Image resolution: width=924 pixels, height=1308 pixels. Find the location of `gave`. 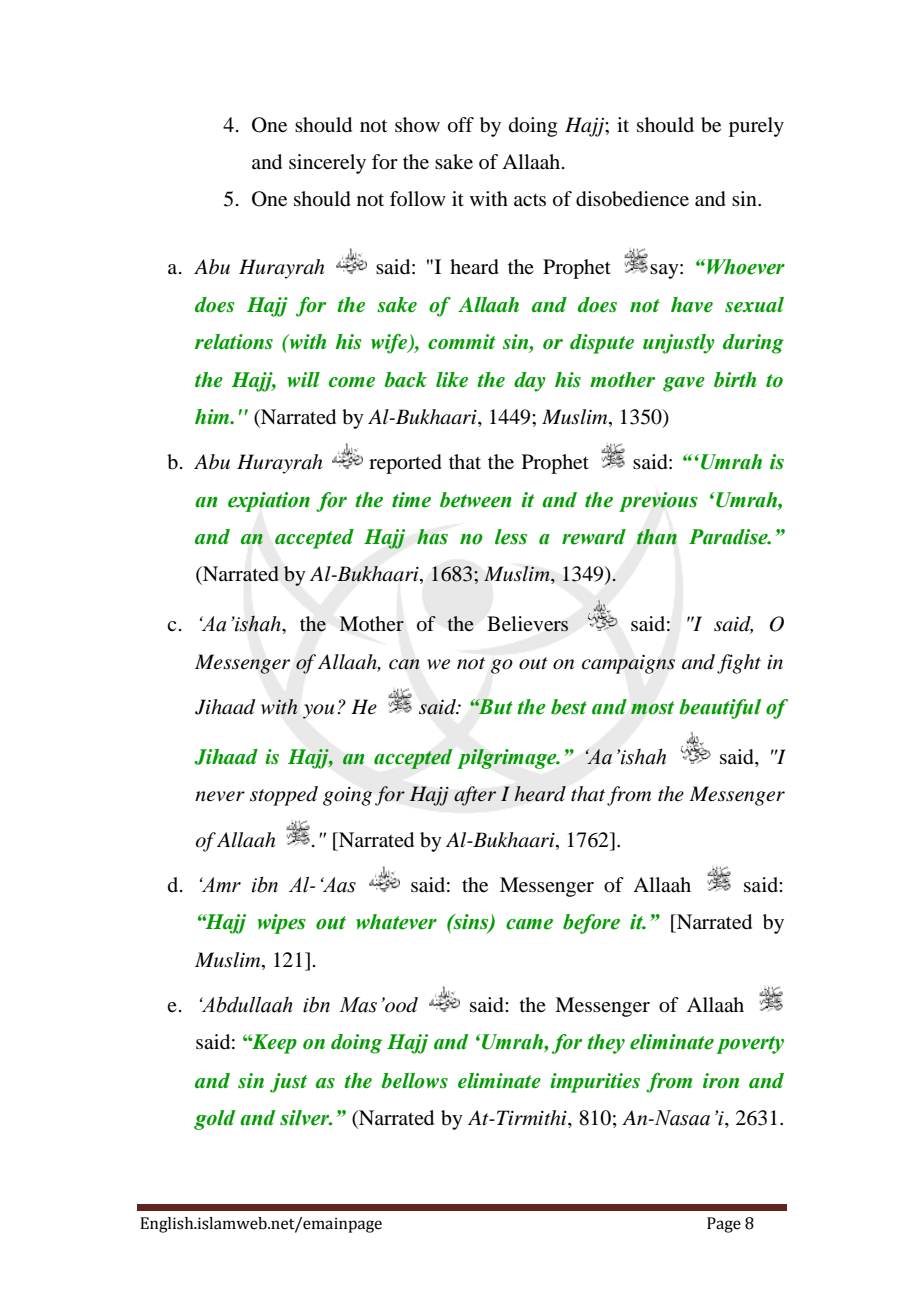

gave is located at coordinates (684, 384).
